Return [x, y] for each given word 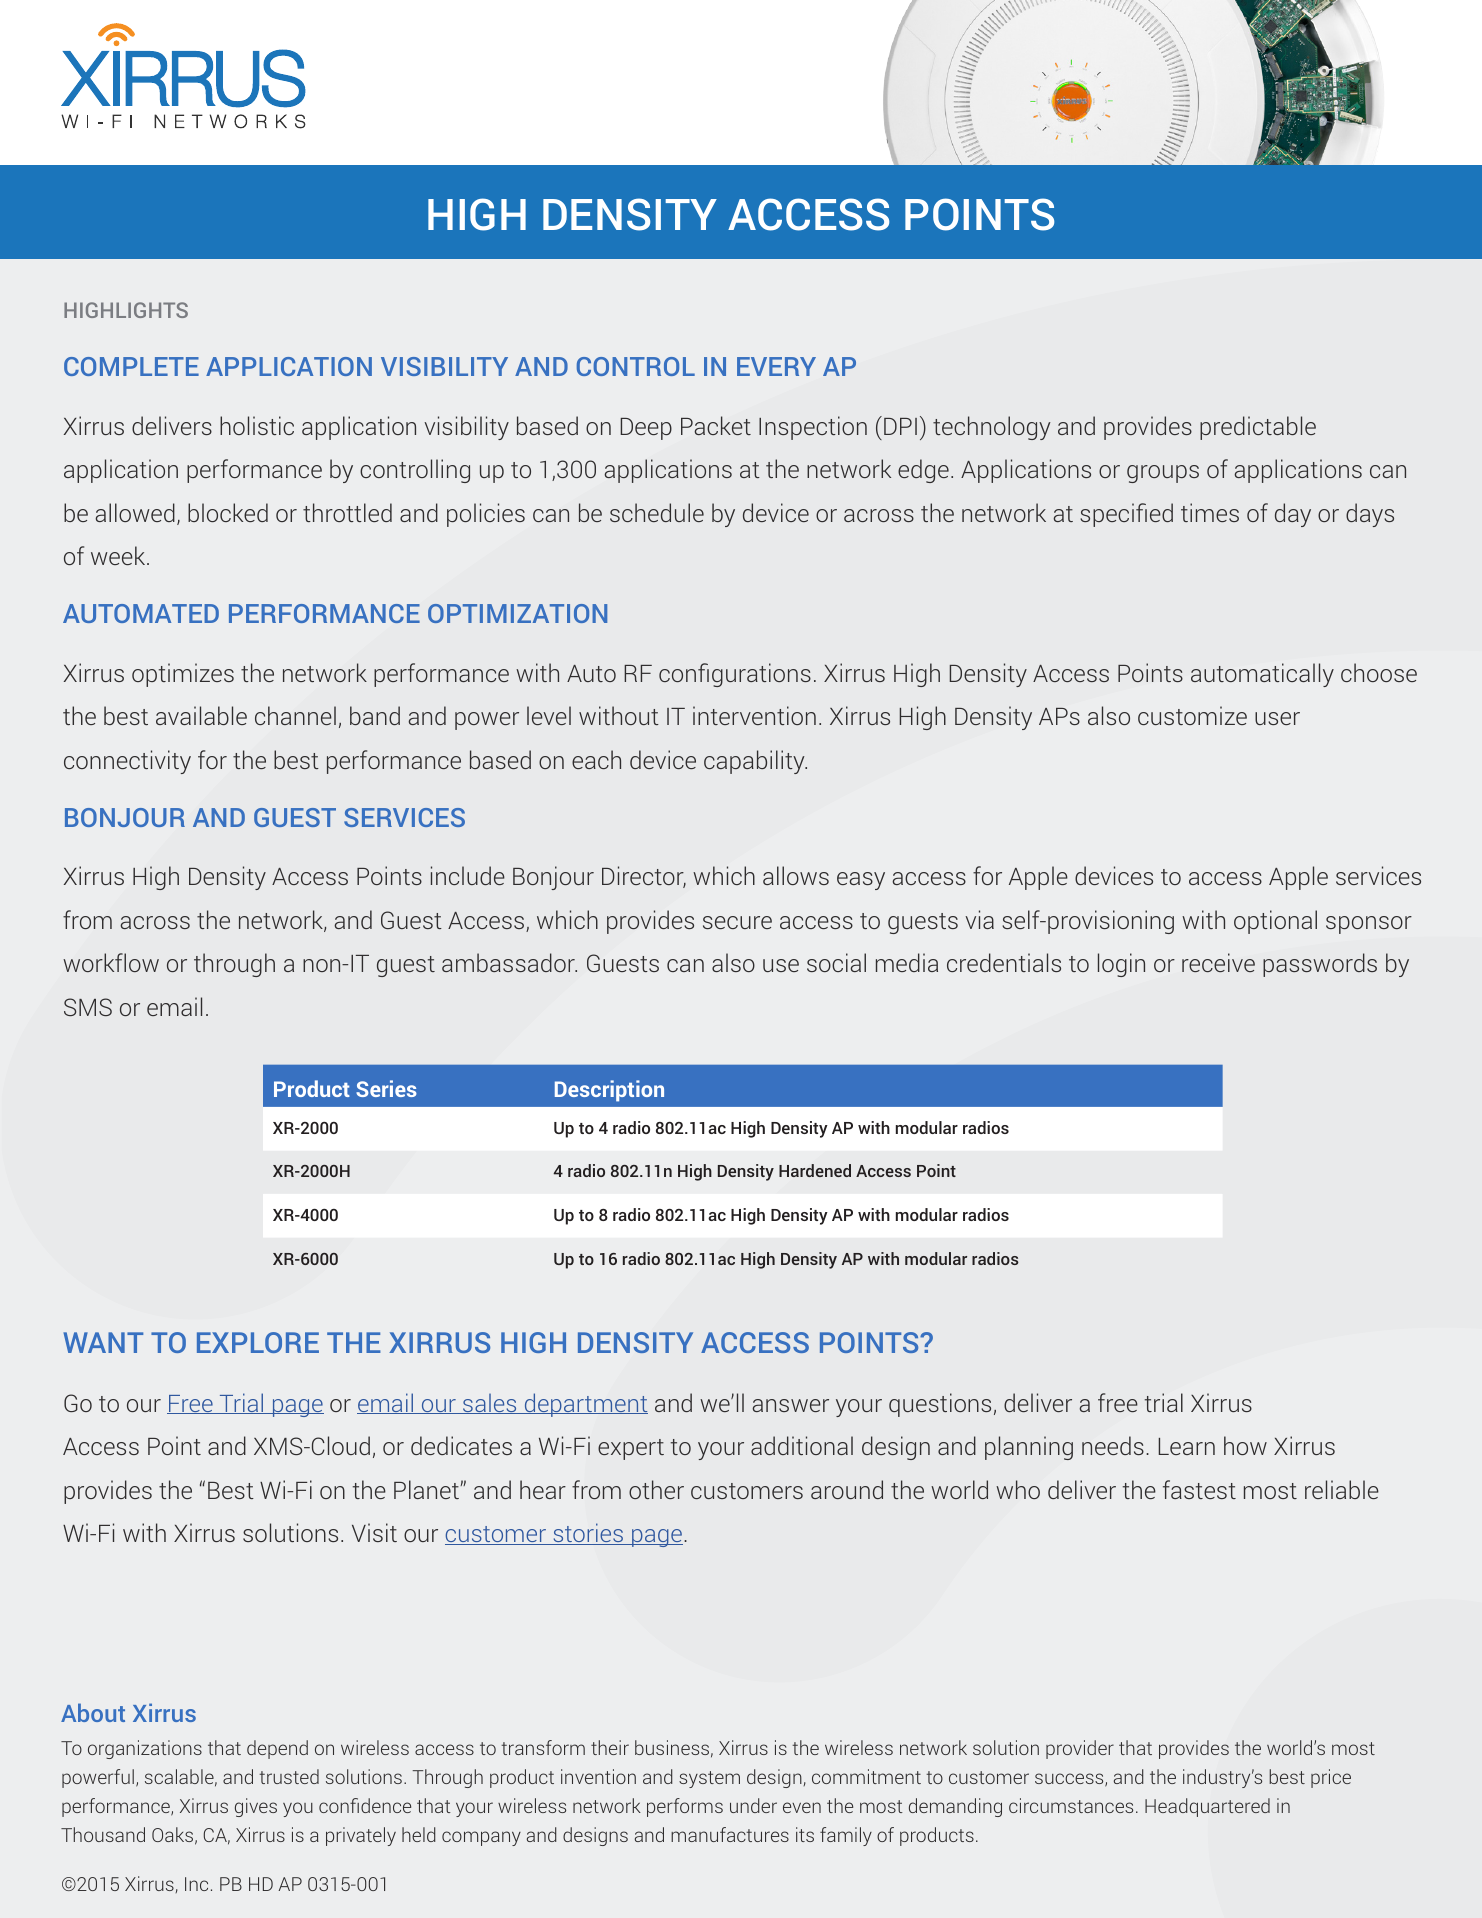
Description [609, 1091]
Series [386, 1088]
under [753, 1805]
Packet [716, 425]
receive [1218, 962]
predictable [1258, 428]
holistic [257, 425]
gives [256, 1807]
